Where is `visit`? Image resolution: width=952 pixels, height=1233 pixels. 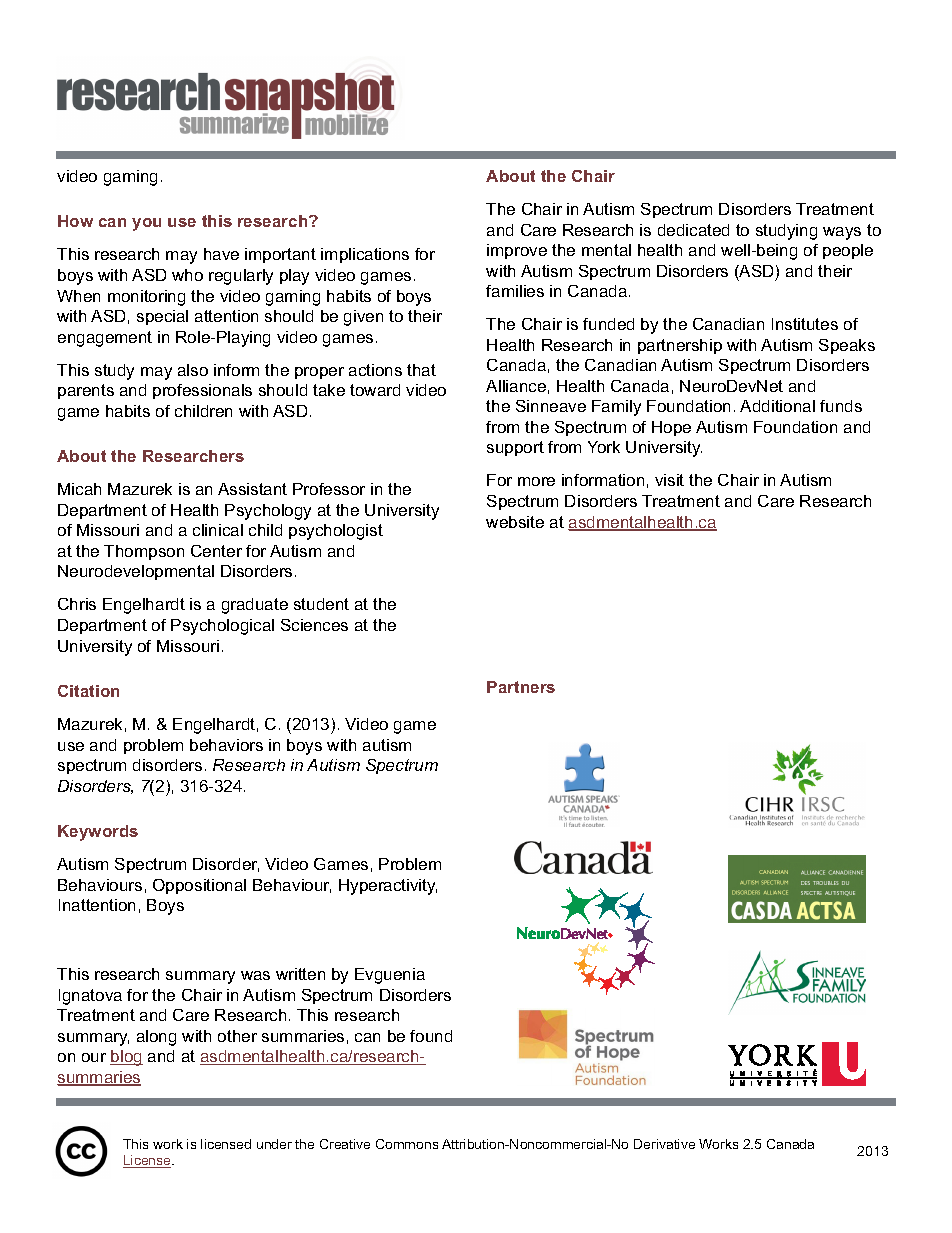
visit is located at coordinates (669, 480).
